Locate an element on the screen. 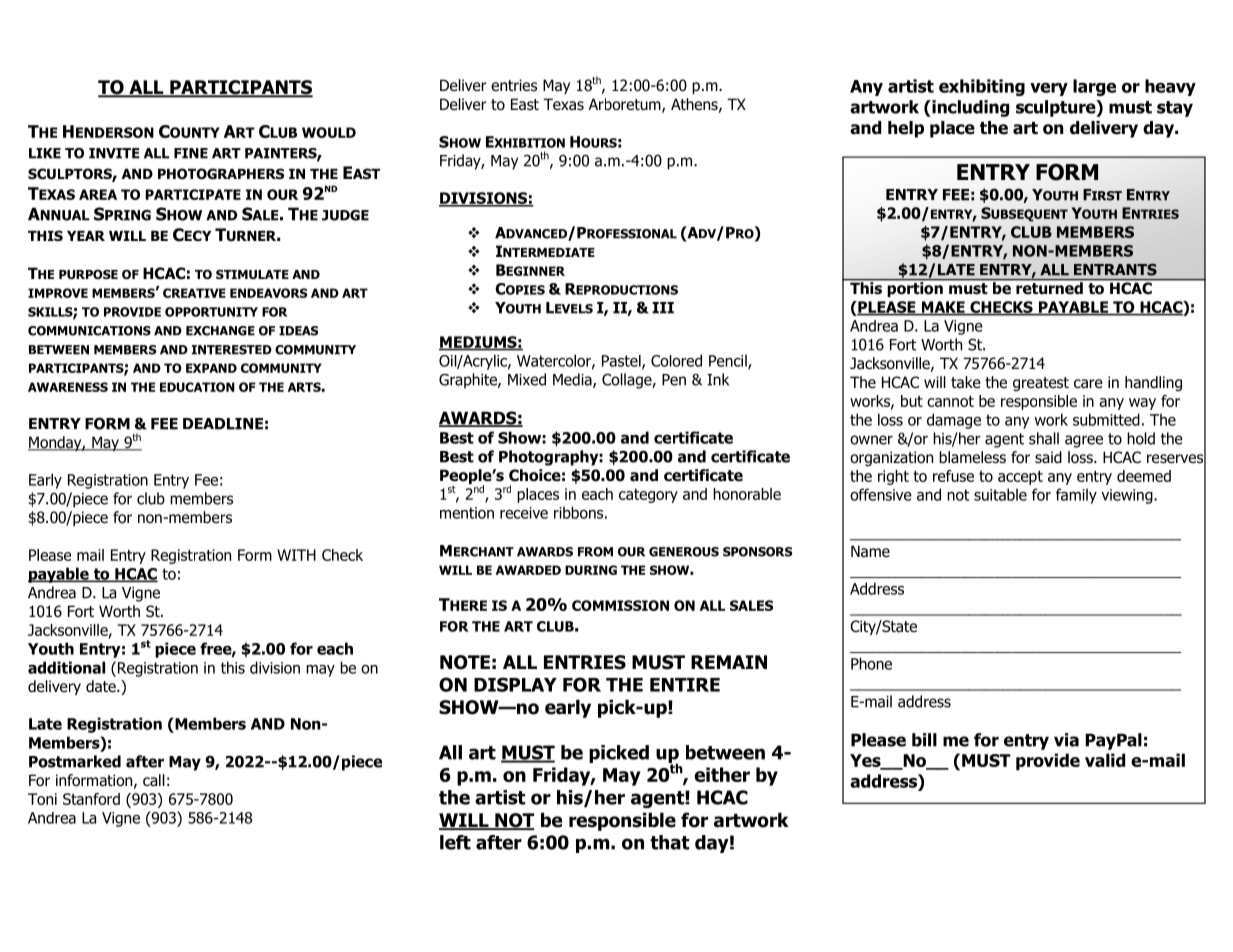 The image size is (1233, 952). category is located at coordinates (648, 496).
